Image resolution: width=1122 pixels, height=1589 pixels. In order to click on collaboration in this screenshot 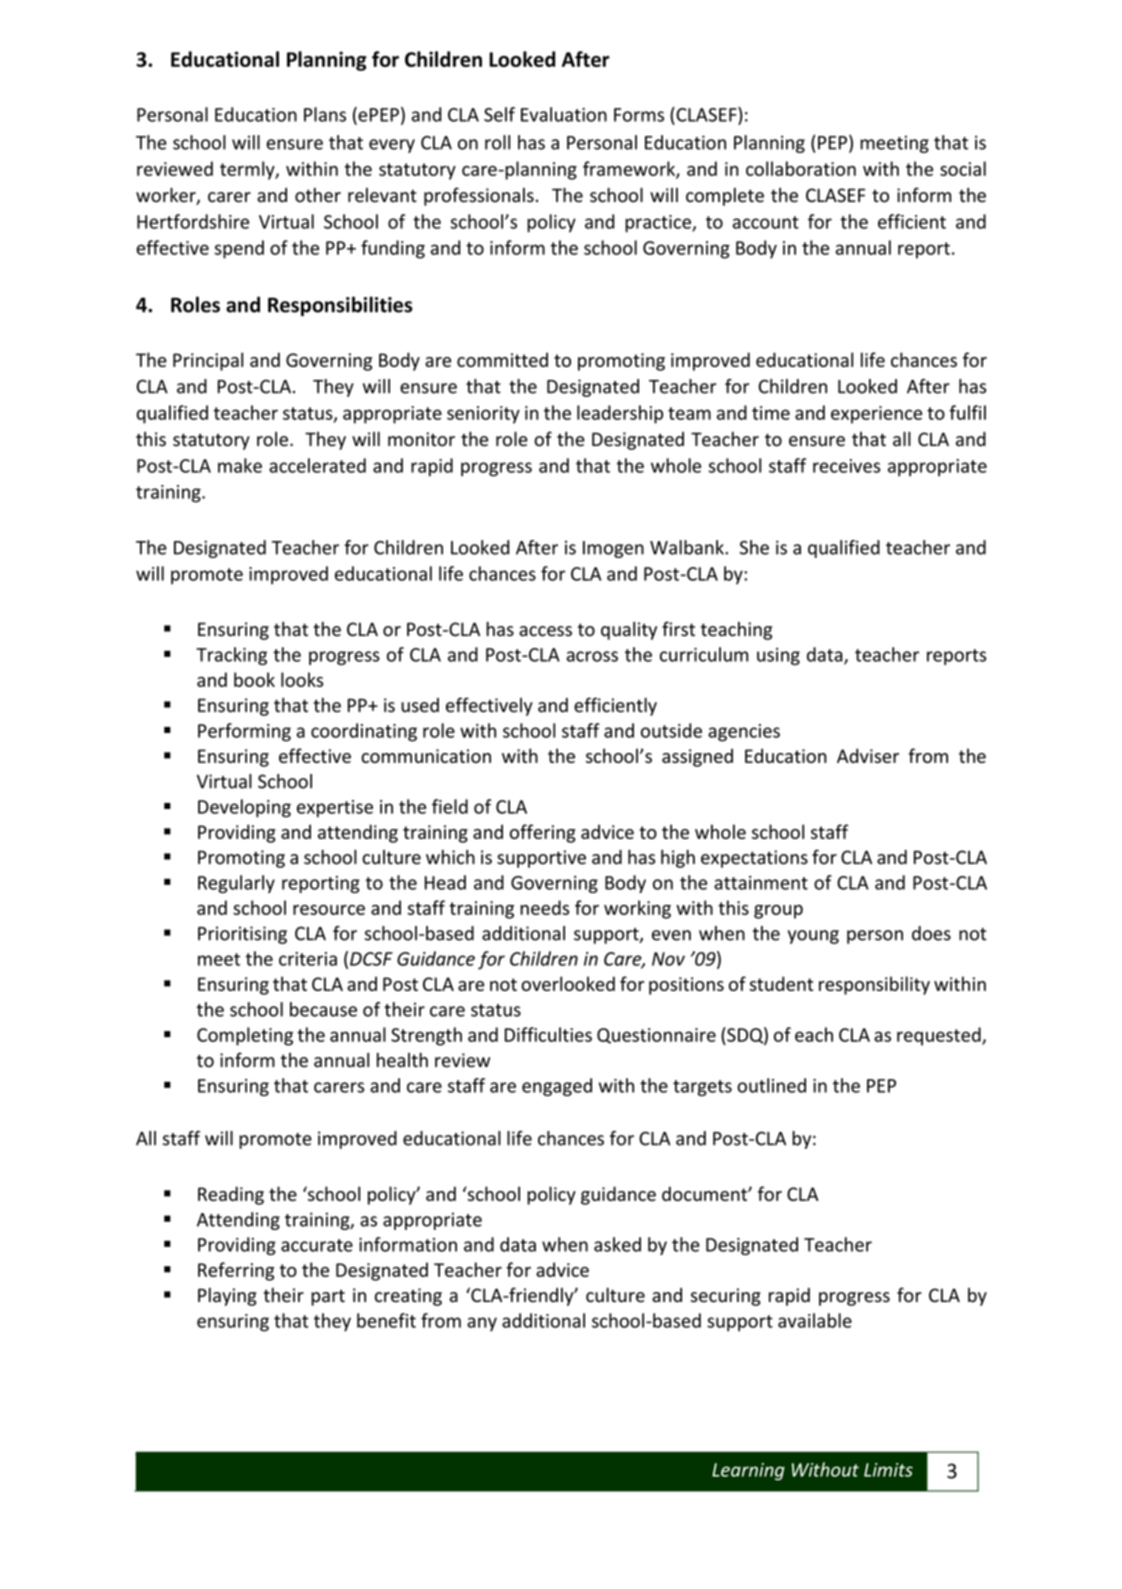, I will do `click(801, 168)`.
